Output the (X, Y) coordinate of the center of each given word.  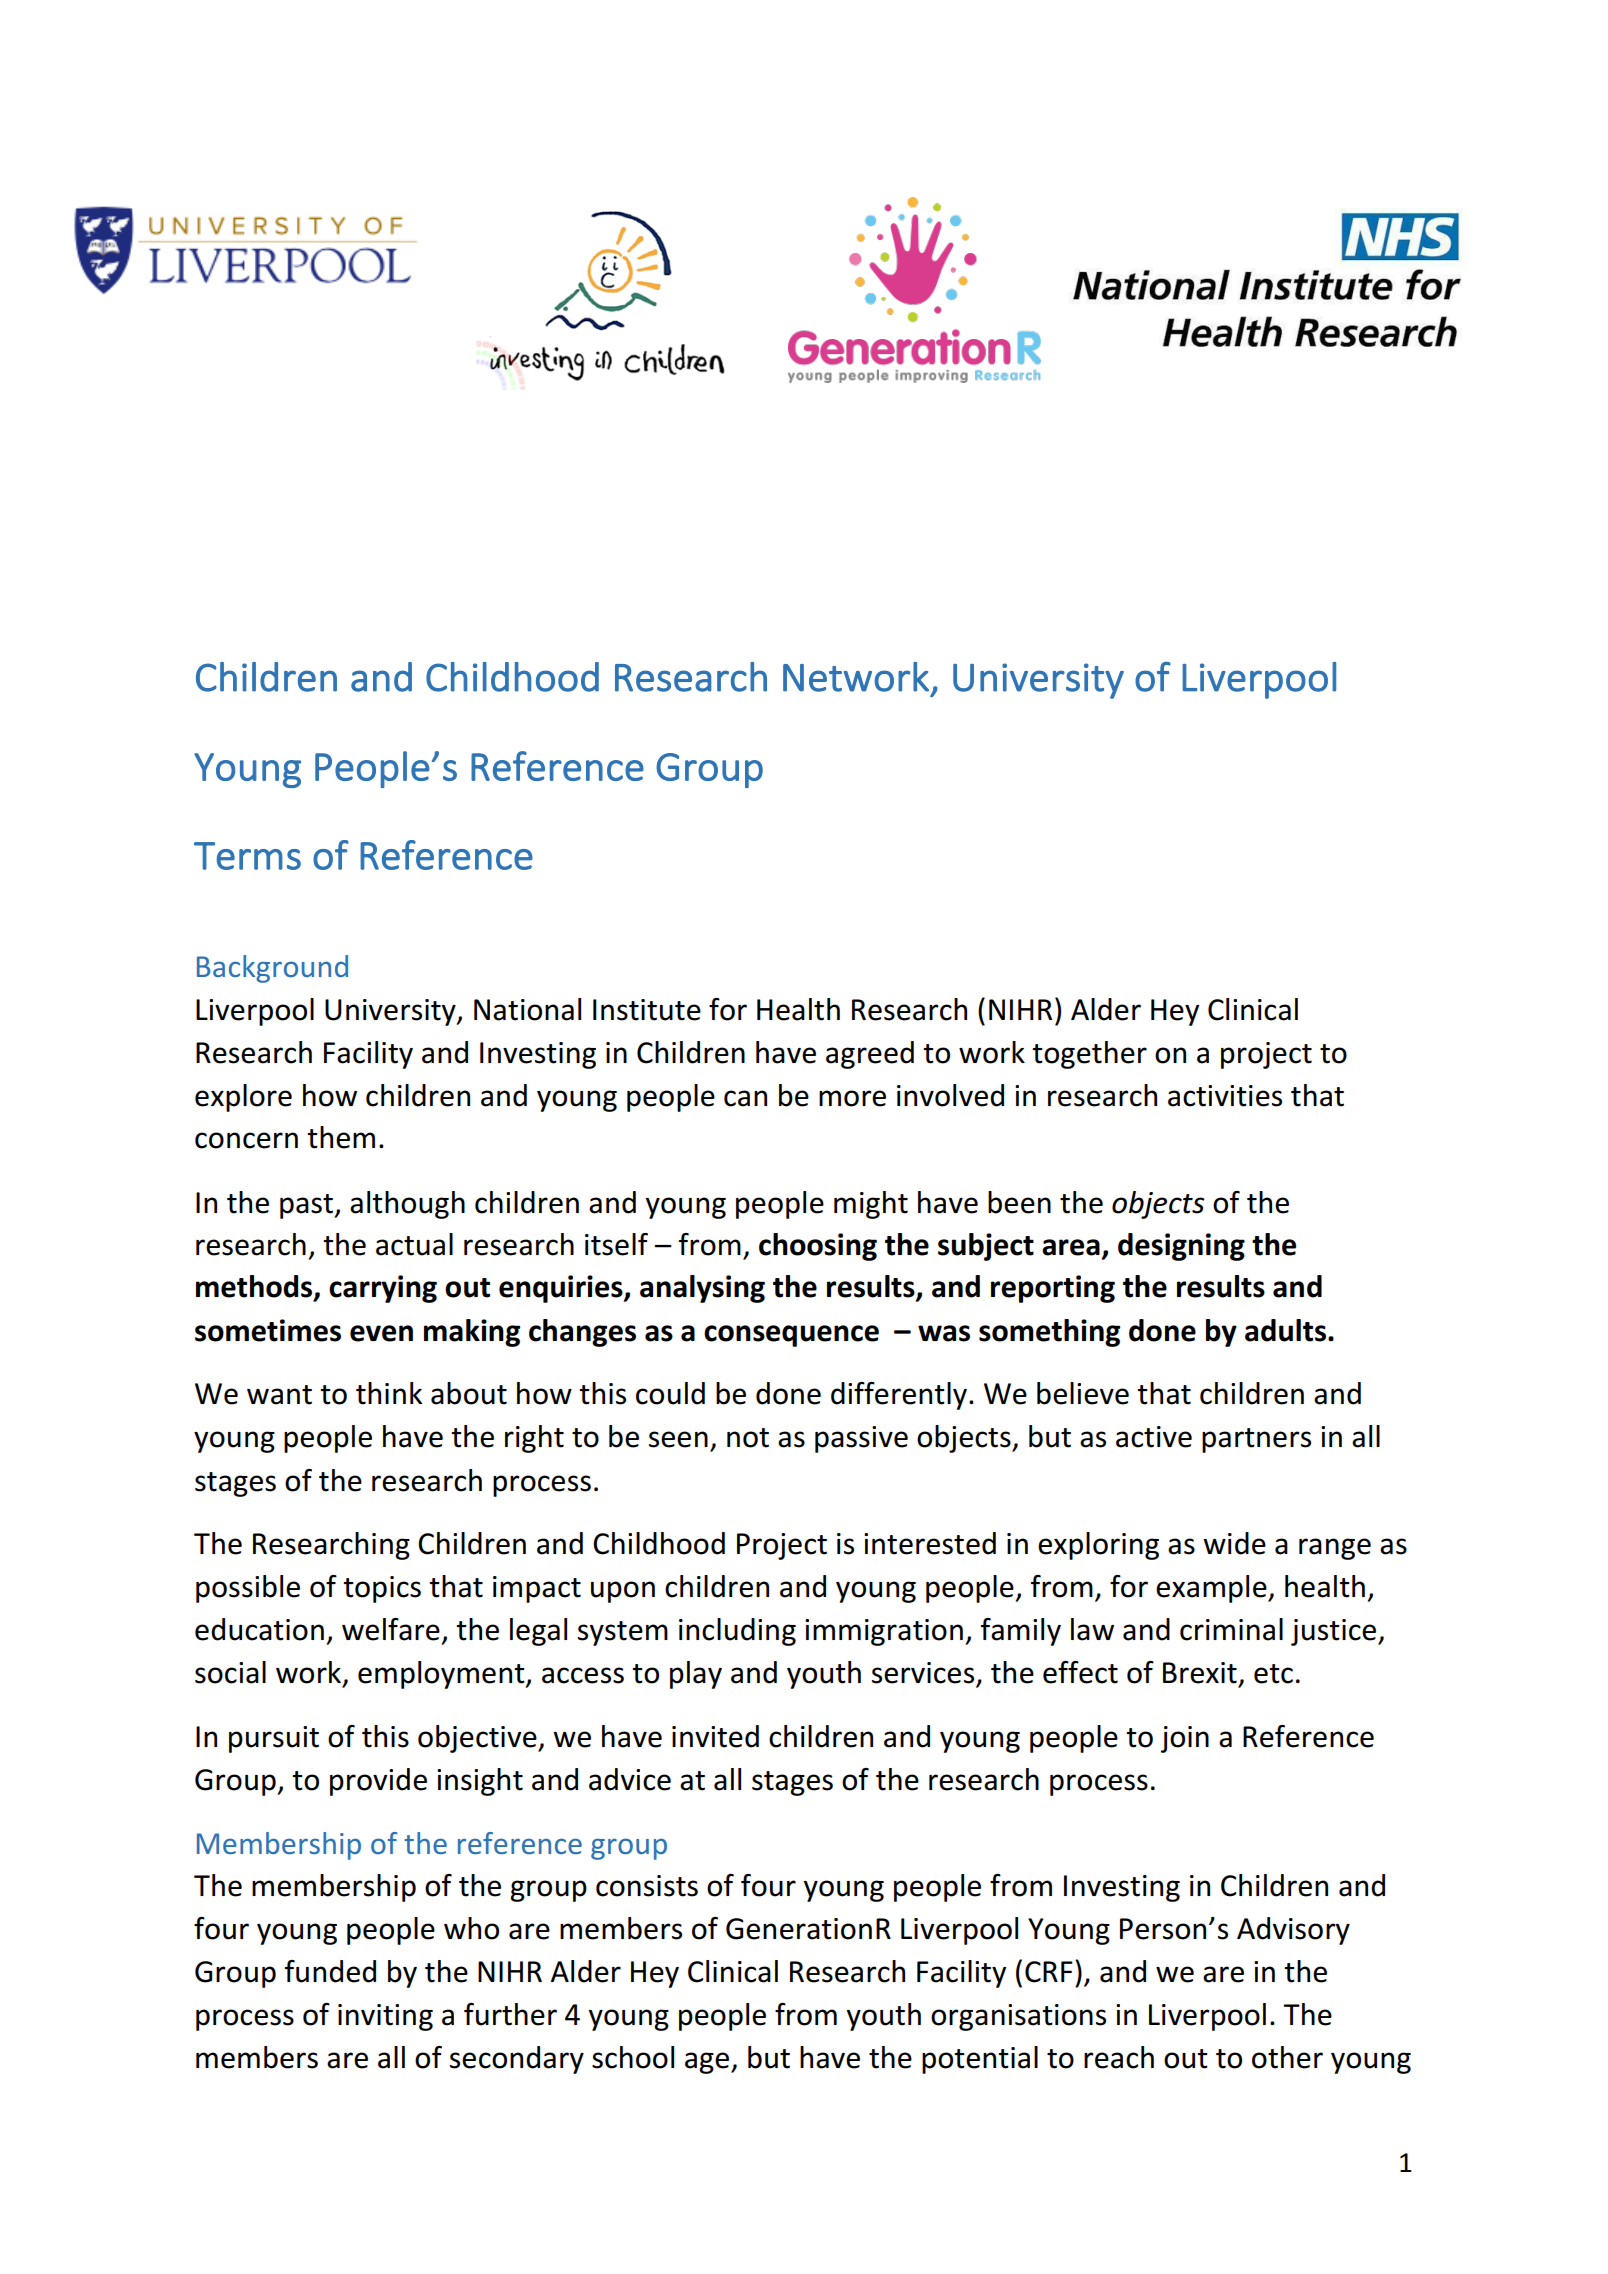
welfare (391, 1629)
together (1089, 1055)
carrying (383, 1289)
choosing (818, 1247)
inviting (385, 2017)
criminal (1231, 1629)
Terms (247, 856)
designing (1181, 1247)
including (737, 1632)
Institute (647, 1010)
